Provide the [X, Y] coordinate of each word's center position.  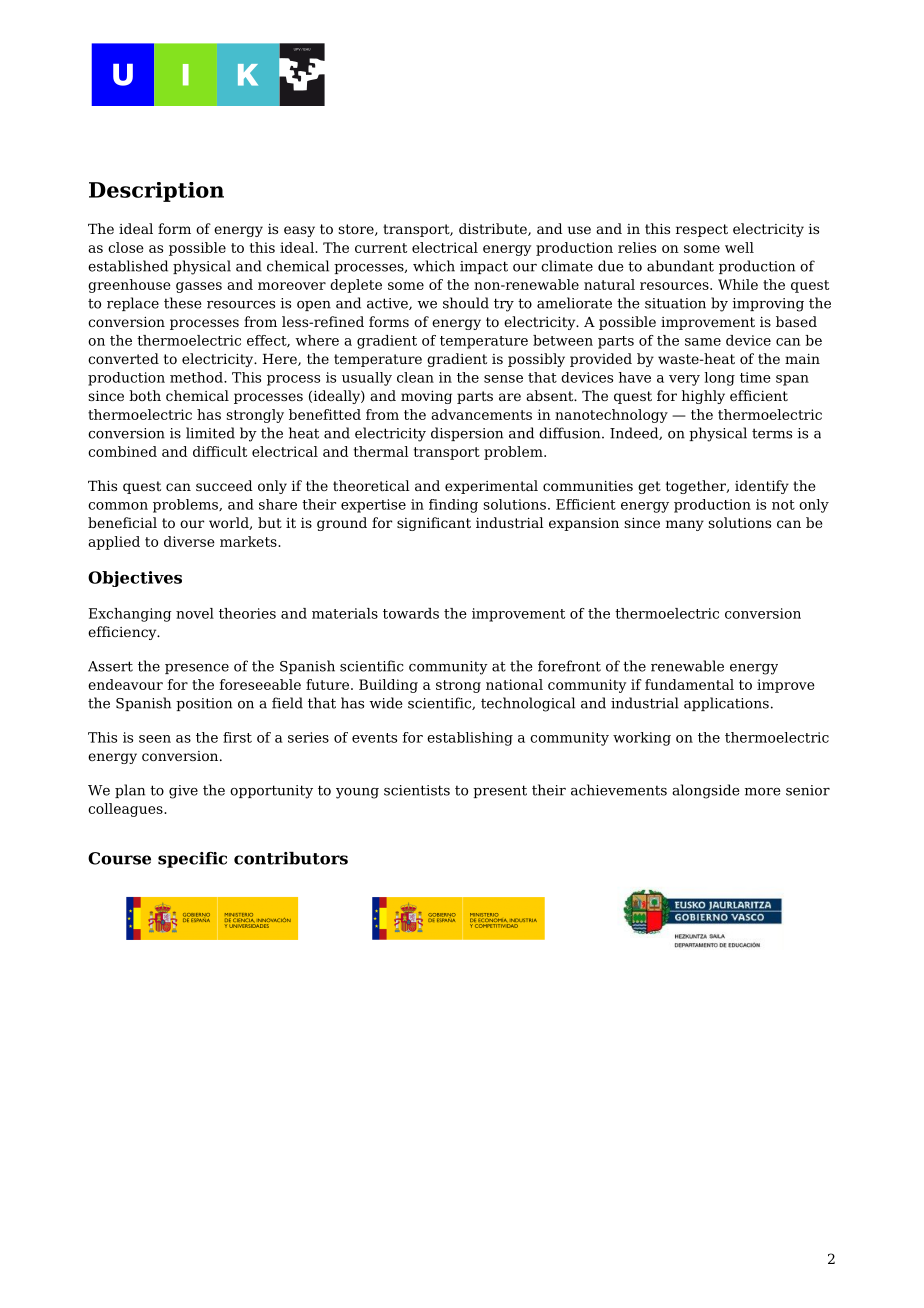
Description [156, 192]
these [183, 303]
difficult [220, 451]
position [204, 704]
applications [726, 704]
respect [702, 230]
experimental [491, 487]
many [685, 525]
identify [762, 487]
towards [411, 613]
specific [192, 860]
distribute [494, 229]
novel [195, 613]
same [703, 342]
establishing [470, 739]
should [466, 303]
